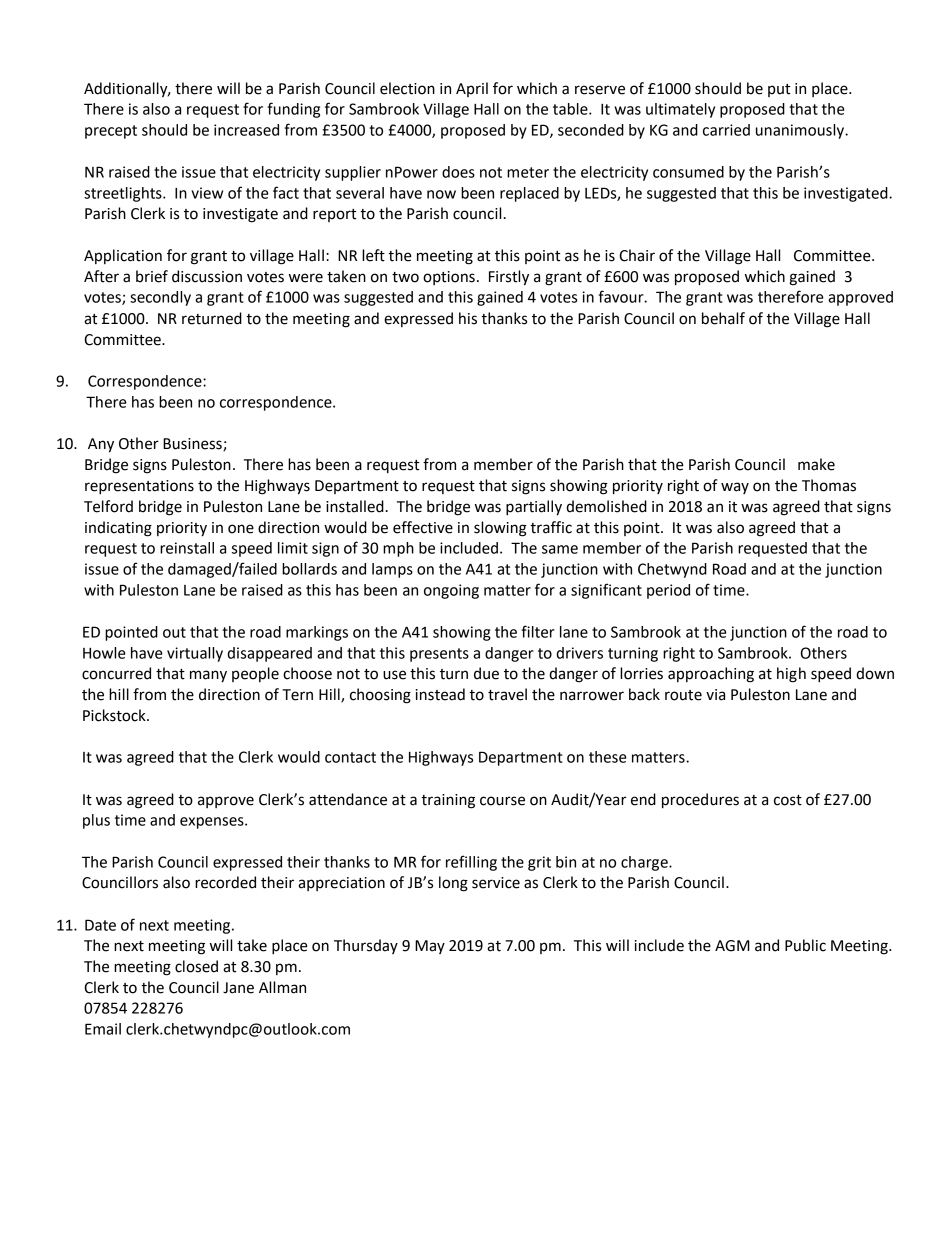 The height and width of the screenshot is (1233, 952). Describe the element at coordinates (195, 654) in the screenshot. I see `virtually` at that location.
